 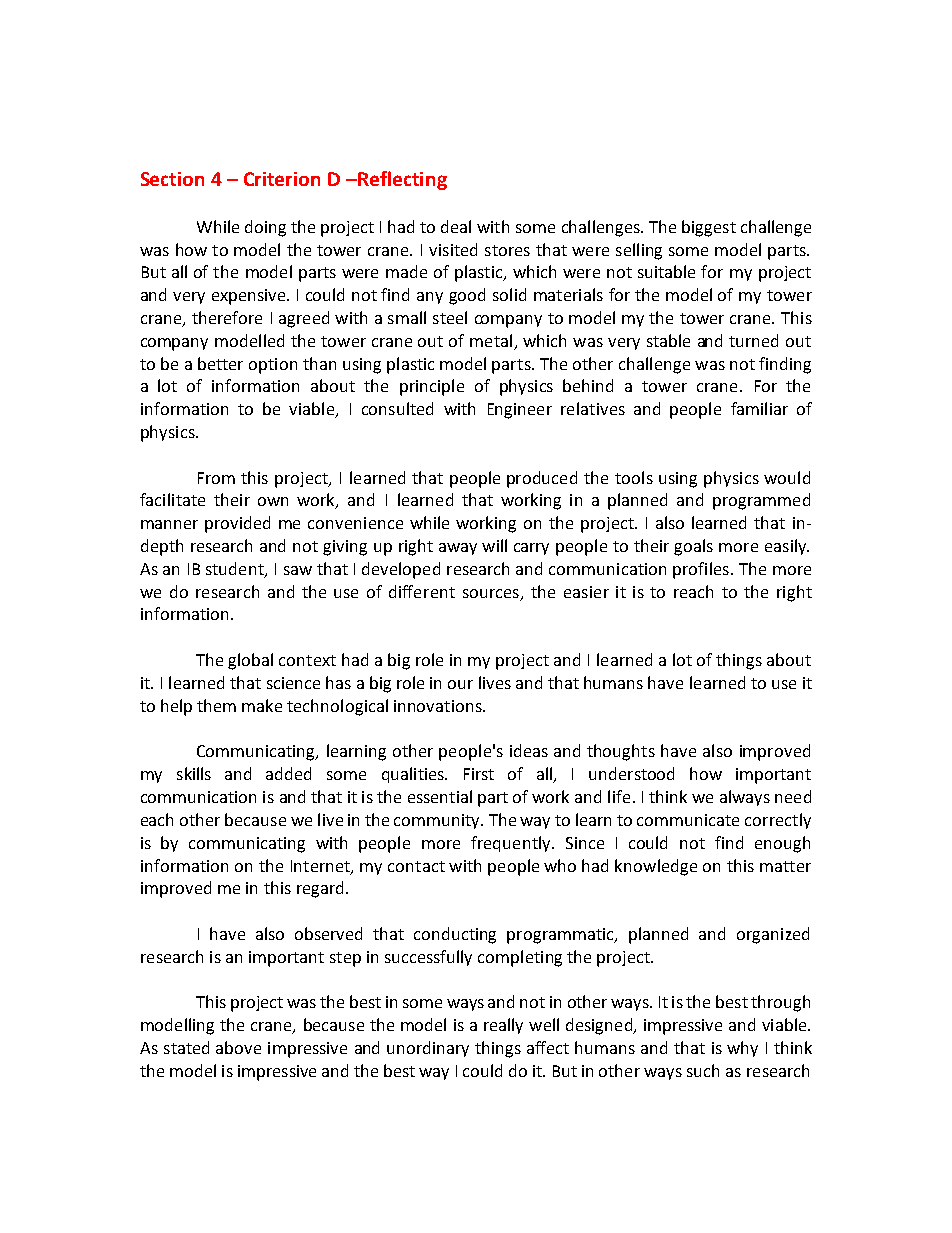 What do you see at coordinates (491, 593) in the screenshot?
I see `sources` at bounding box center [491, 593].
